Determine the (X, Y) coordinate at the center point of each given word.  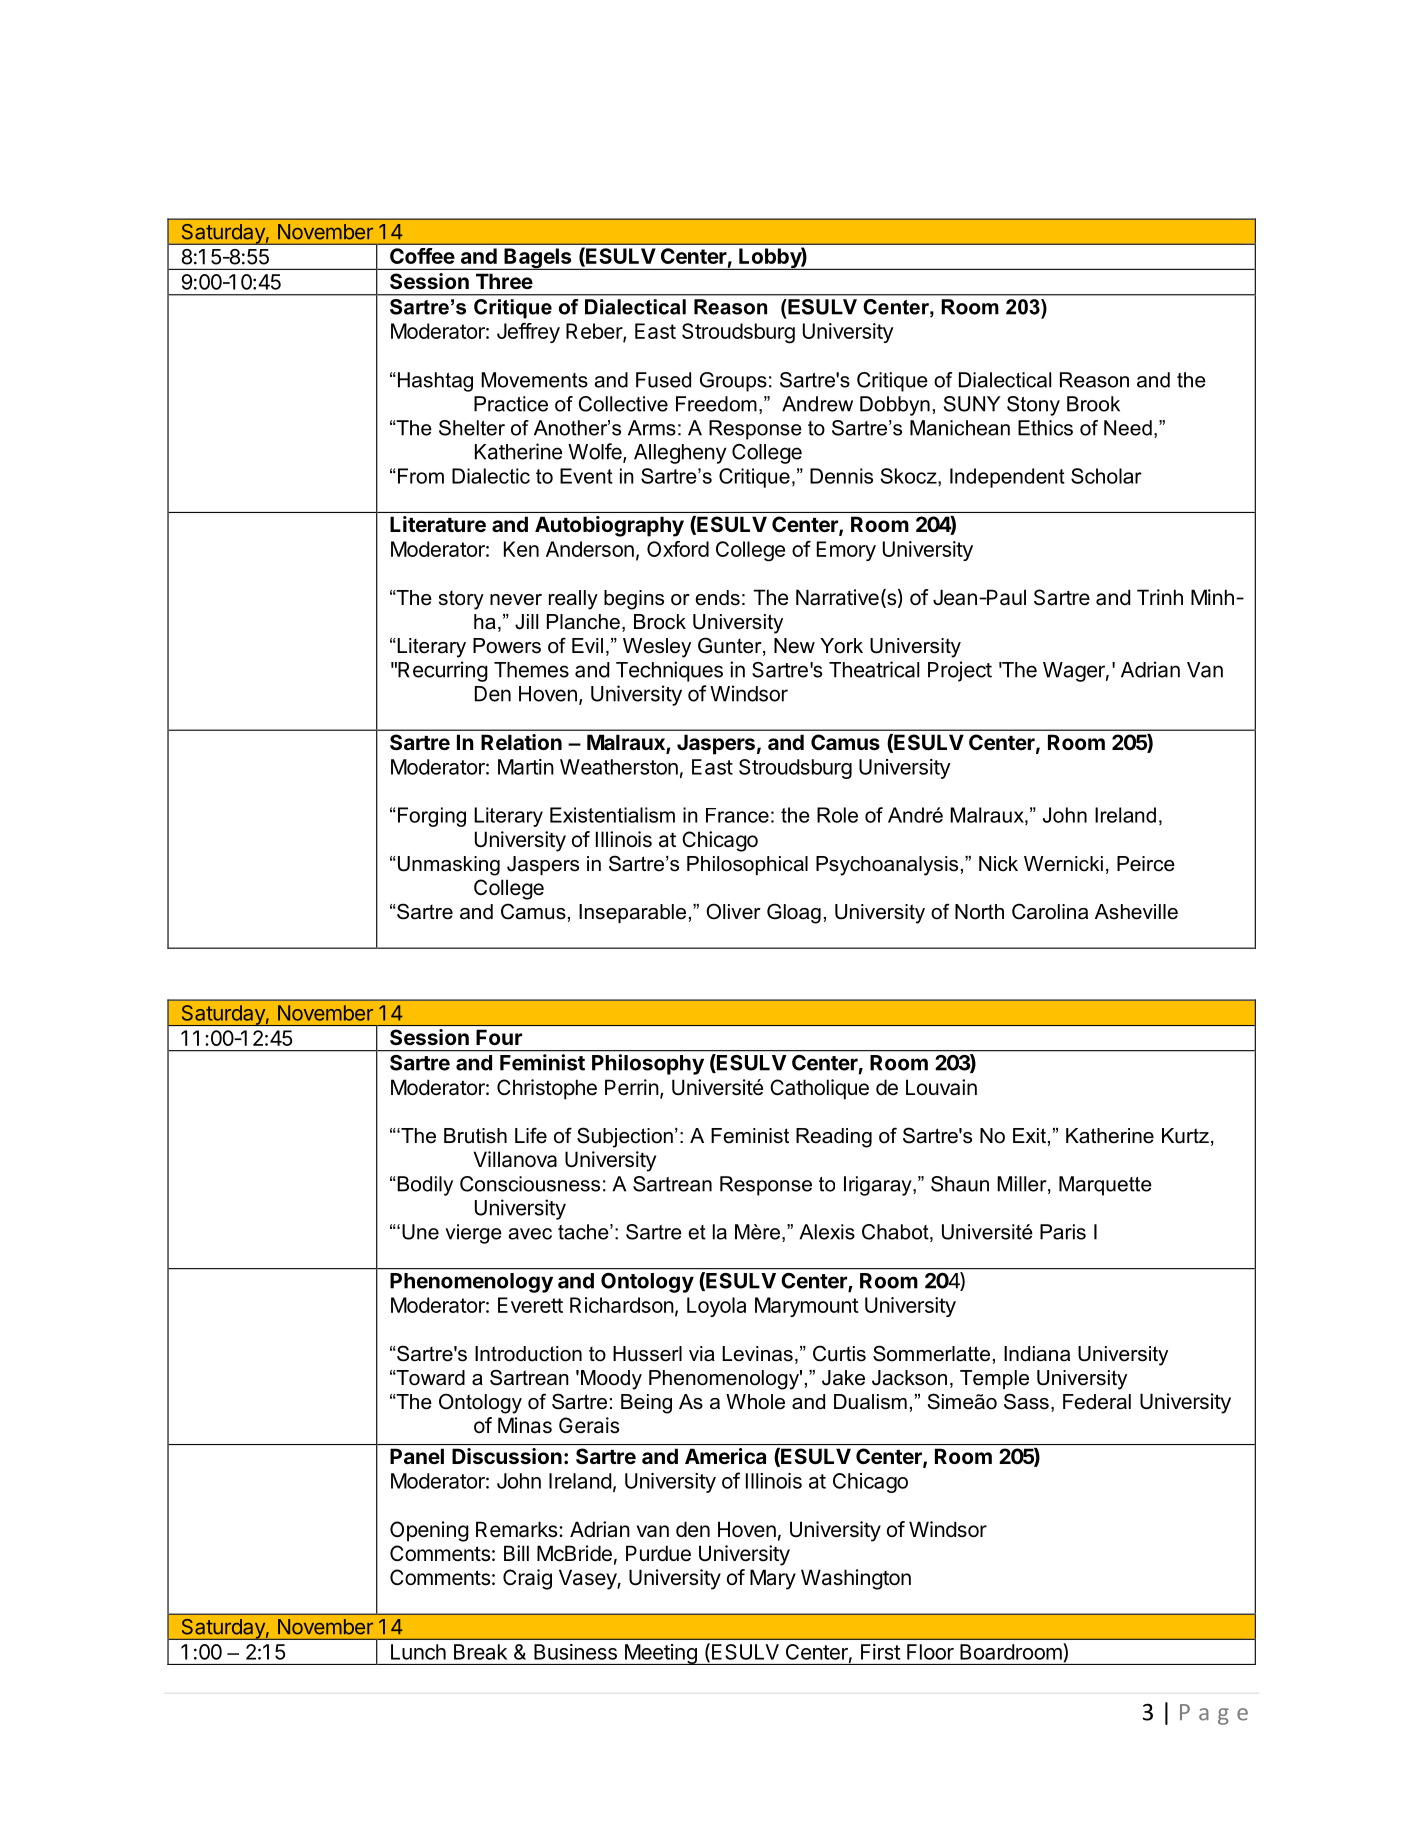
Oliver (733, 911)
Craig (527, 1579)
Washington (856, 1579)
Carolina (1050, 911)
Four (499, 1037)
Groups (733, 382)
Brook (1093, 404)
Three (504, 281)
